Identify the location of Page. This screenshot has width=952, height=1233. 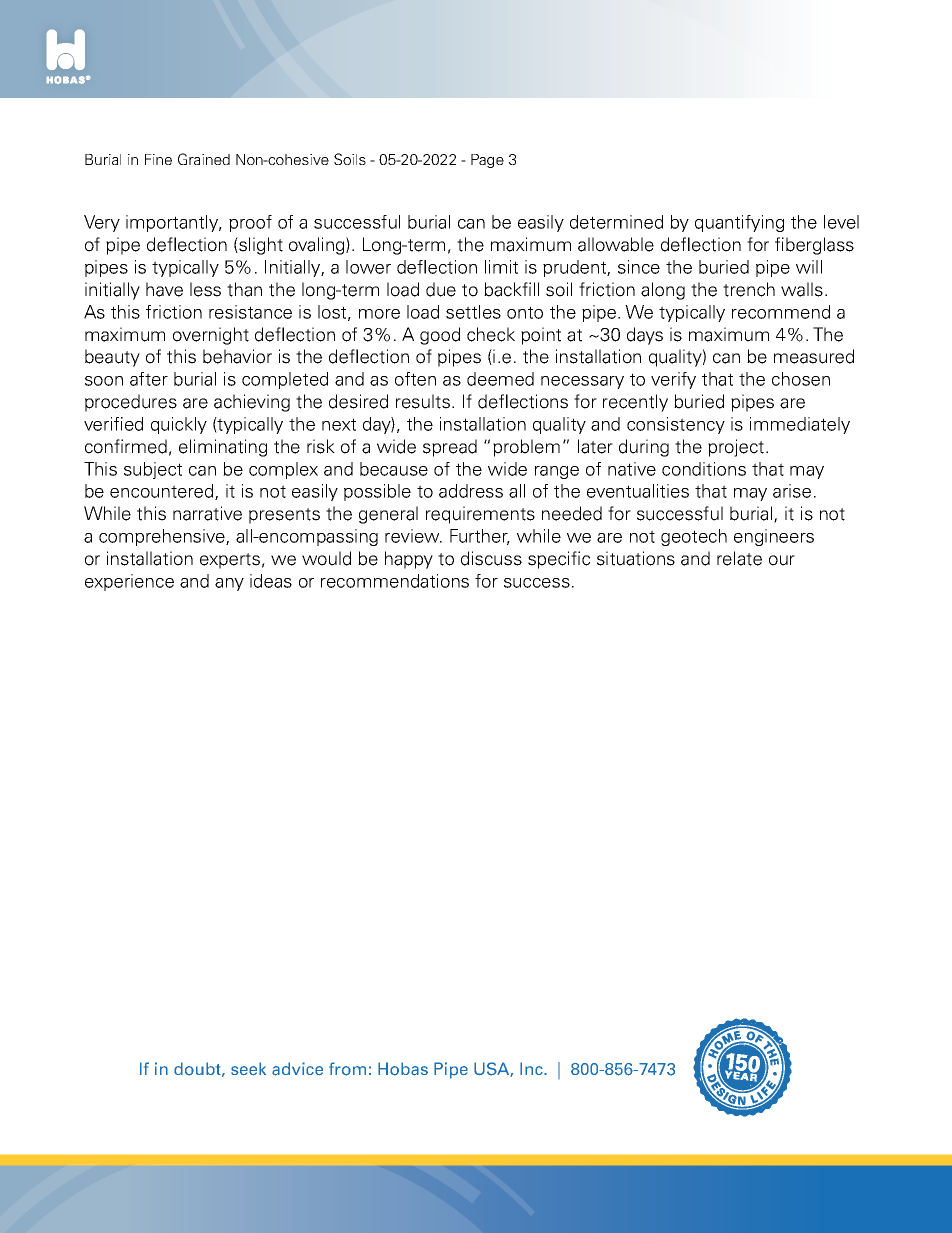
(487, 161).
